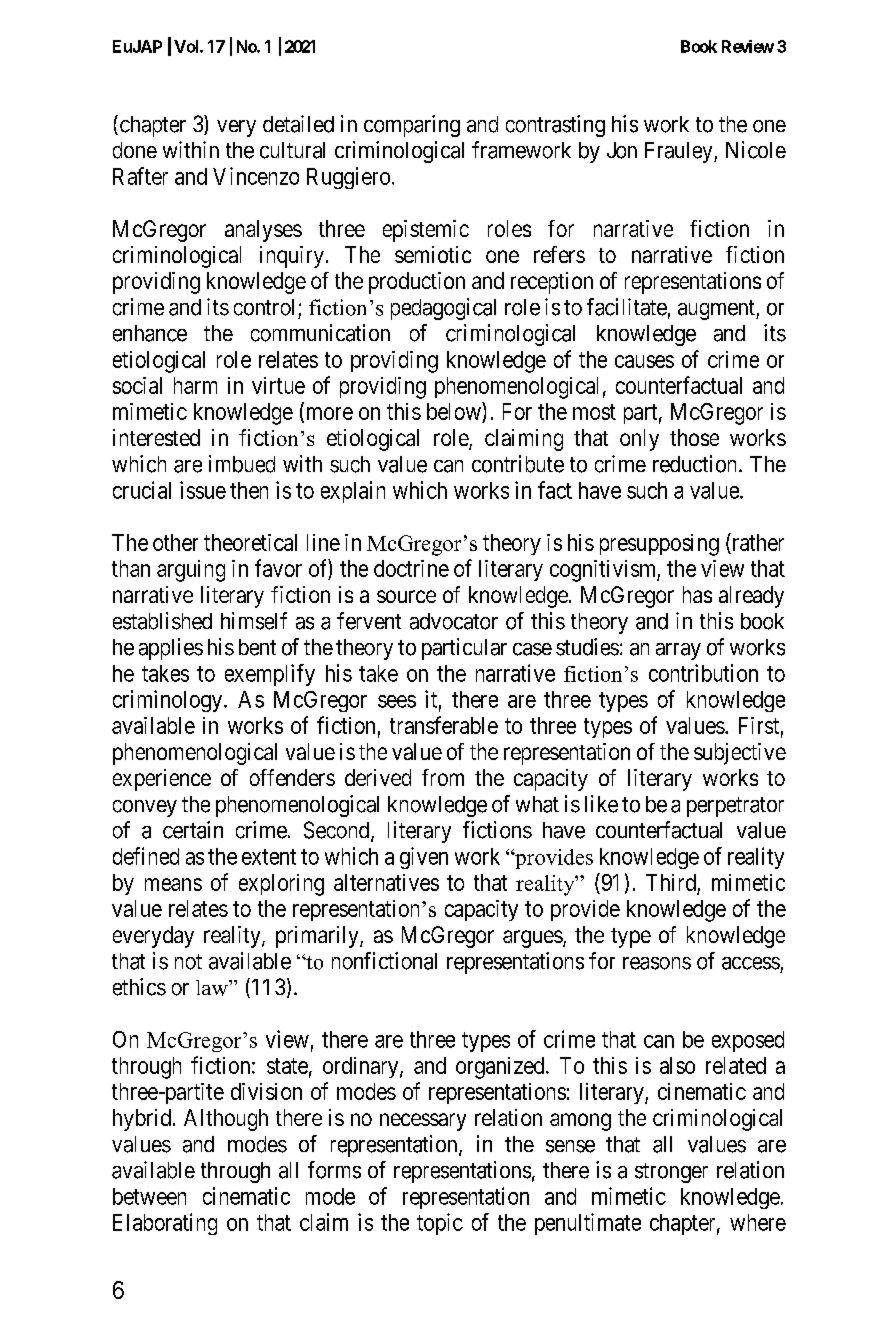 This document has height=1342, width=896. Describe the element at coordinates (735, 807) in the document. I see `perpetrator` at that location.
